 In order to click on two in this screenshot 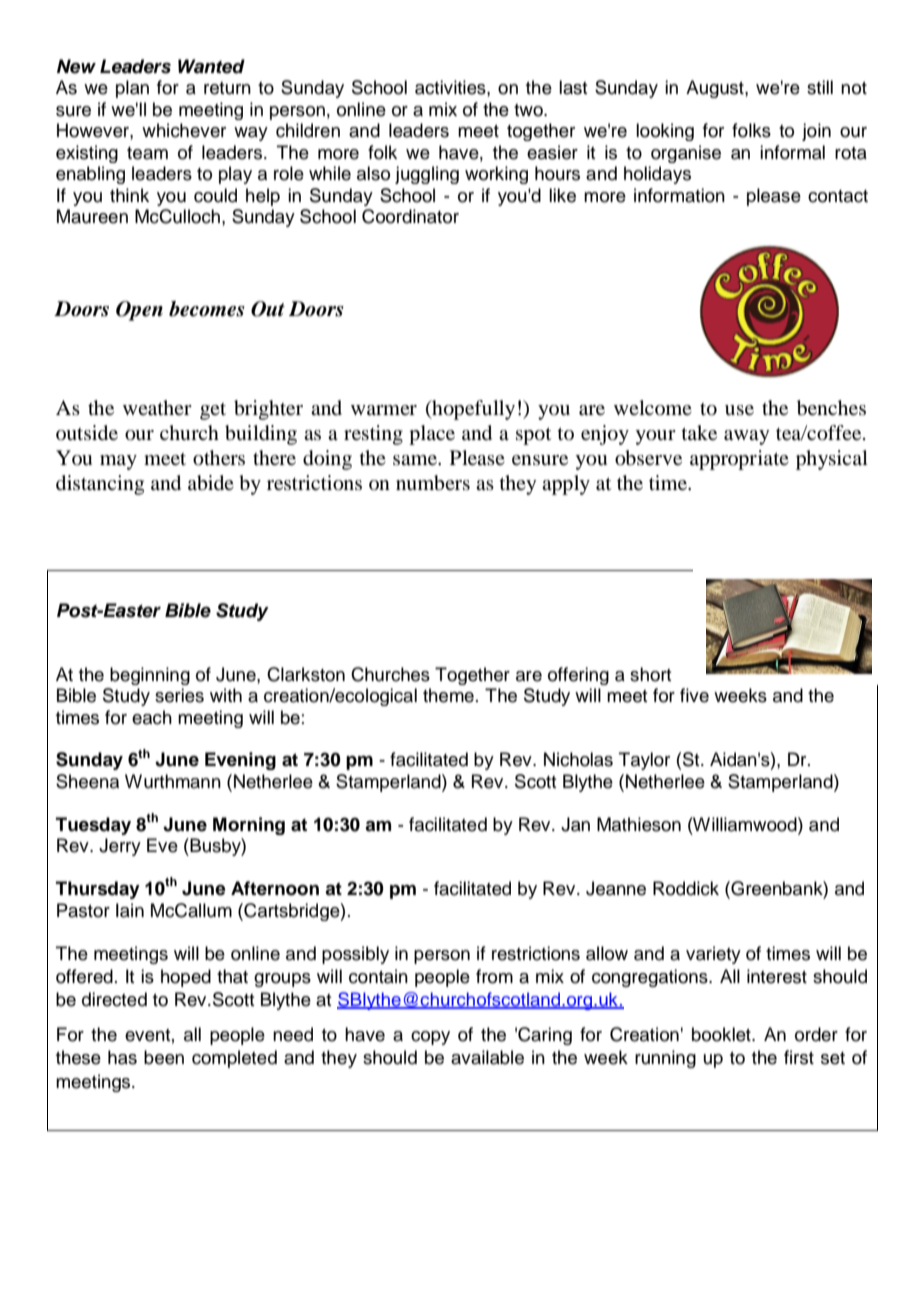, I will do `click(529, 110)`.
